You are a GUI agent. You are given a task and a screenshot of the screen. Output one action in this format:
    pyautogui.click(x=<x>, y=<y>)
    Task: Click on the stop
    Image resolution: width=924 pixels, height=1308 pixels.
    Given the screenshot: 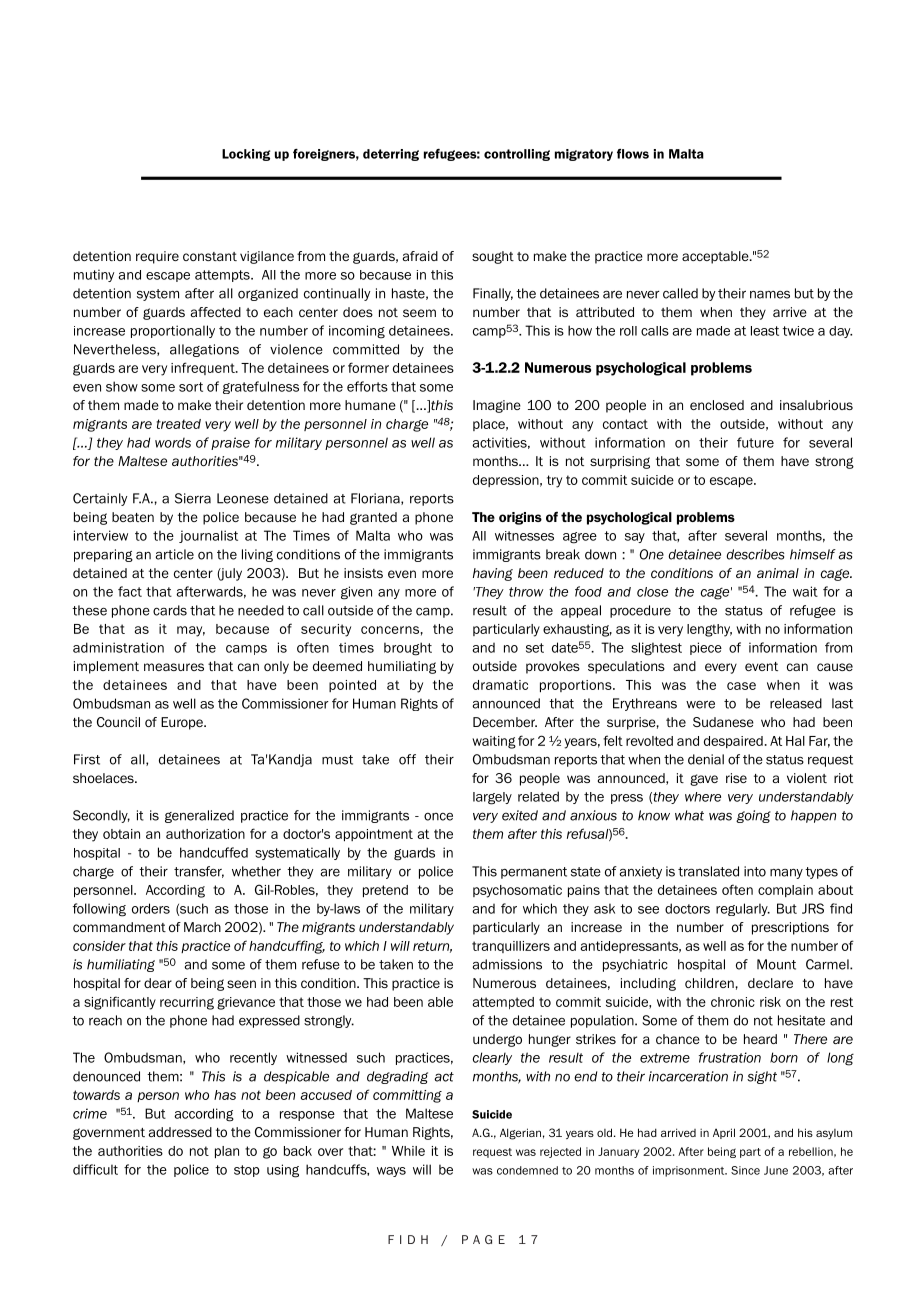 What is the action you would take?
    pyautogui.click(x=247, y=1171)
